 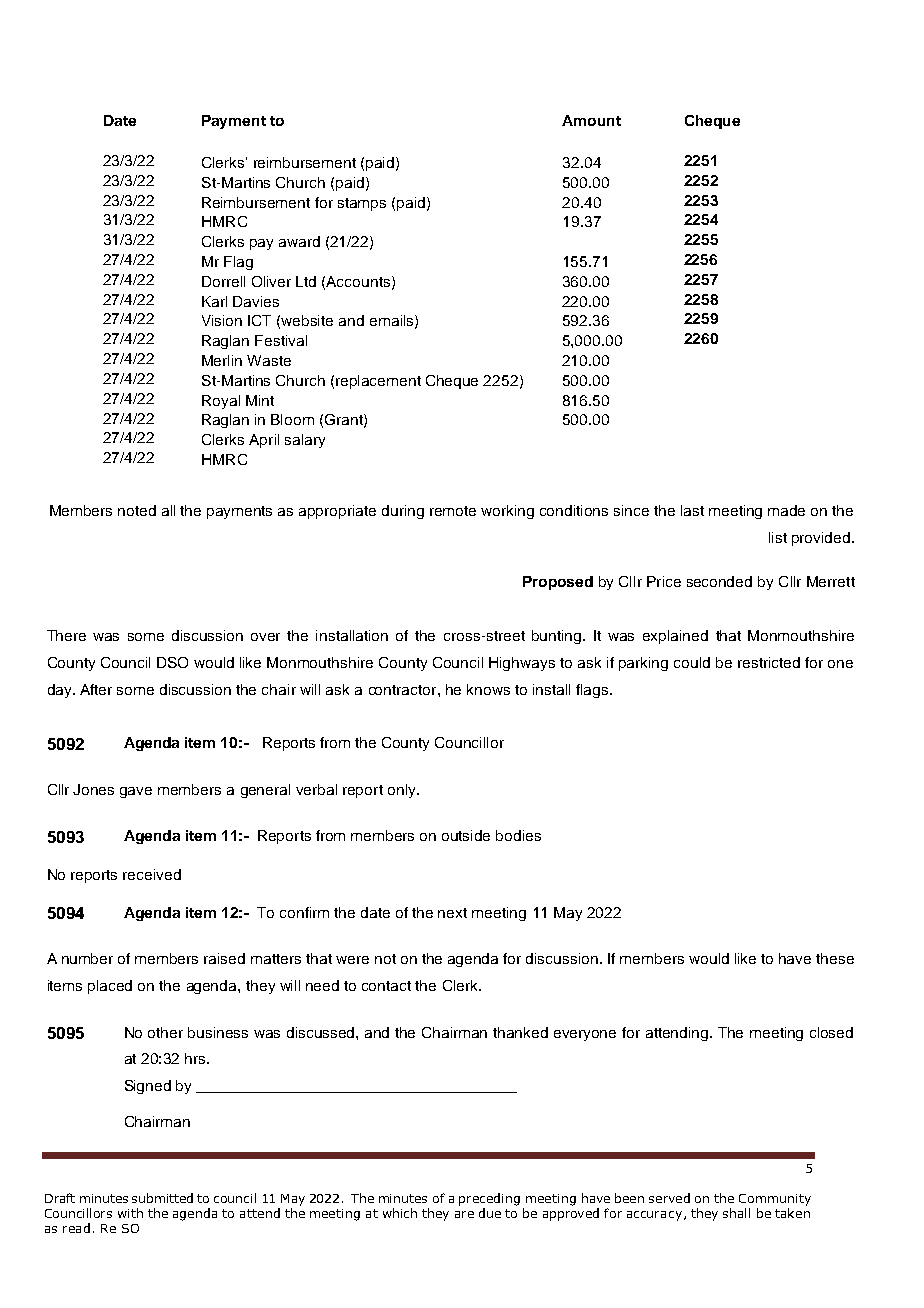 I want to click on DSO, so click(x=172, y=662).
